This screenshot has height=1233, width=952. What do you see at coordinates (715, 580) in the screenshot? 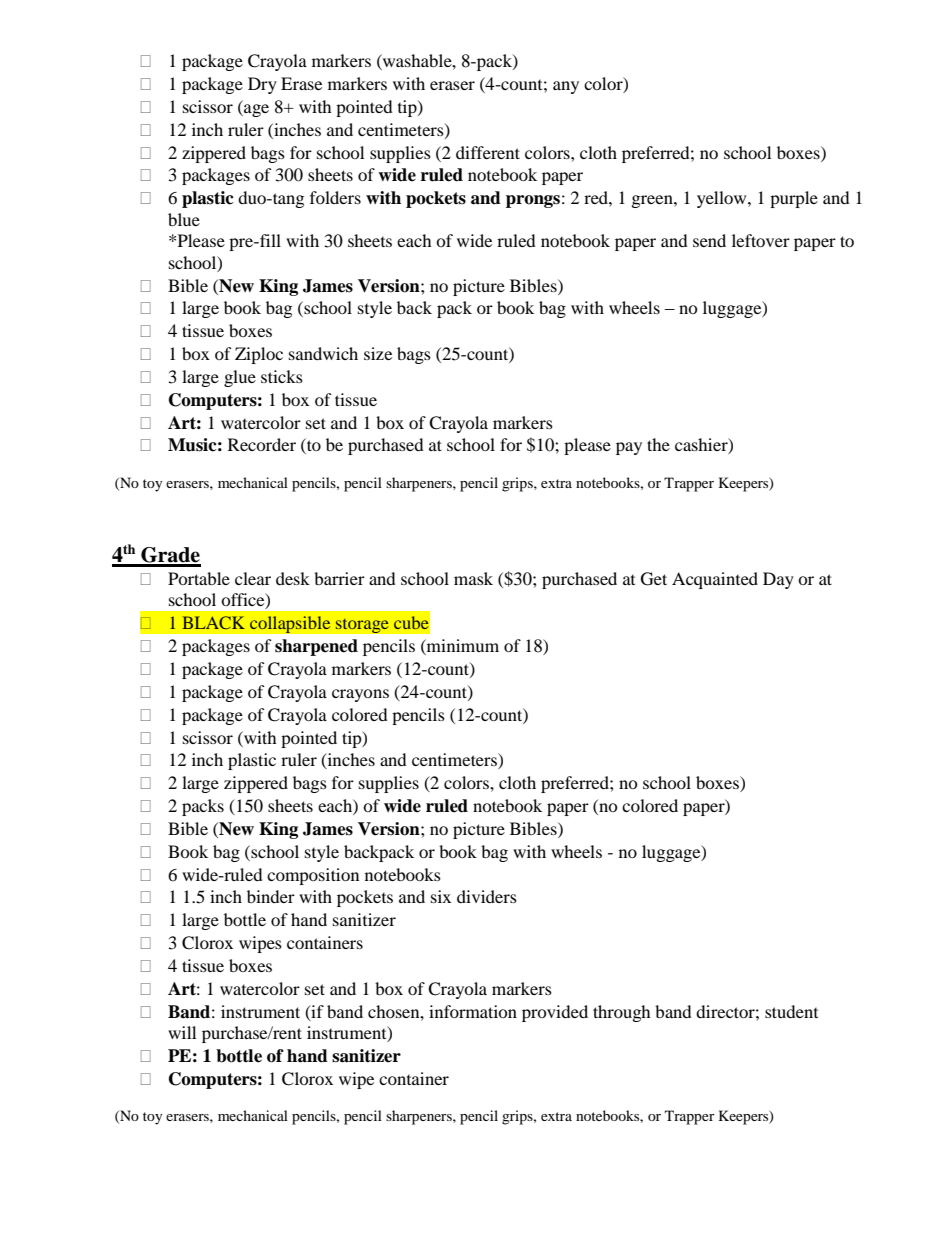
I see `Acquainted` at bounding box center [715, 580].
